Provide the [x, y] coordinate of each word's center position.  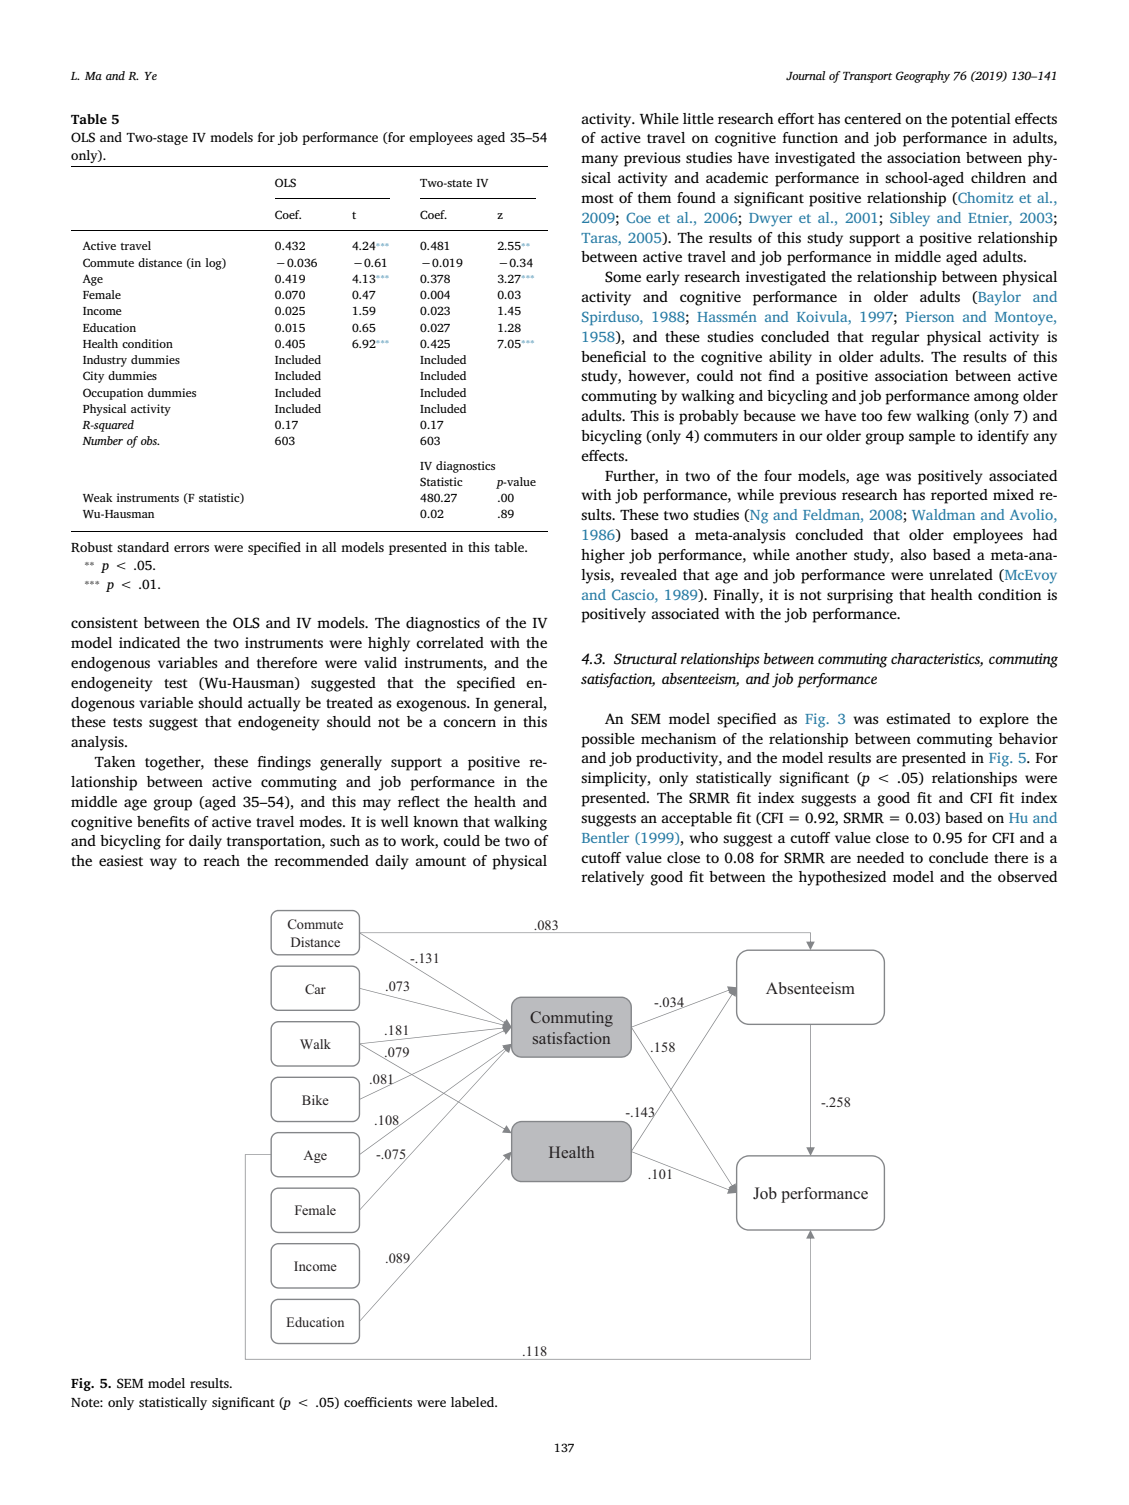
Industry [105, 361]
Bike [315, 1100]
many [599, 161]
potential [981, 120]
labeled [473, 1402]
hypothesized [842, 878]
